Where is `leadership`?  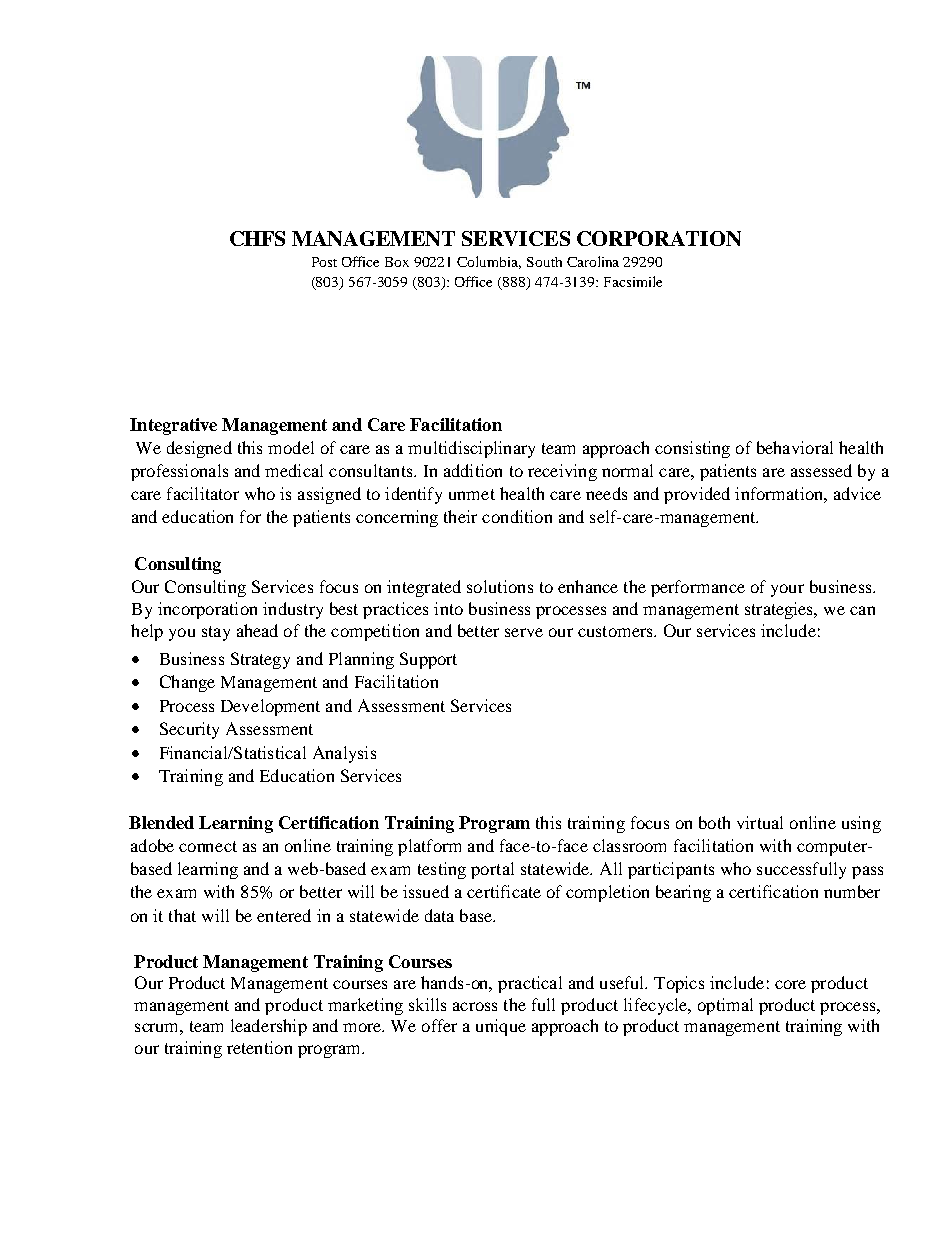 leadership is located at coordinates (269, 1027).
